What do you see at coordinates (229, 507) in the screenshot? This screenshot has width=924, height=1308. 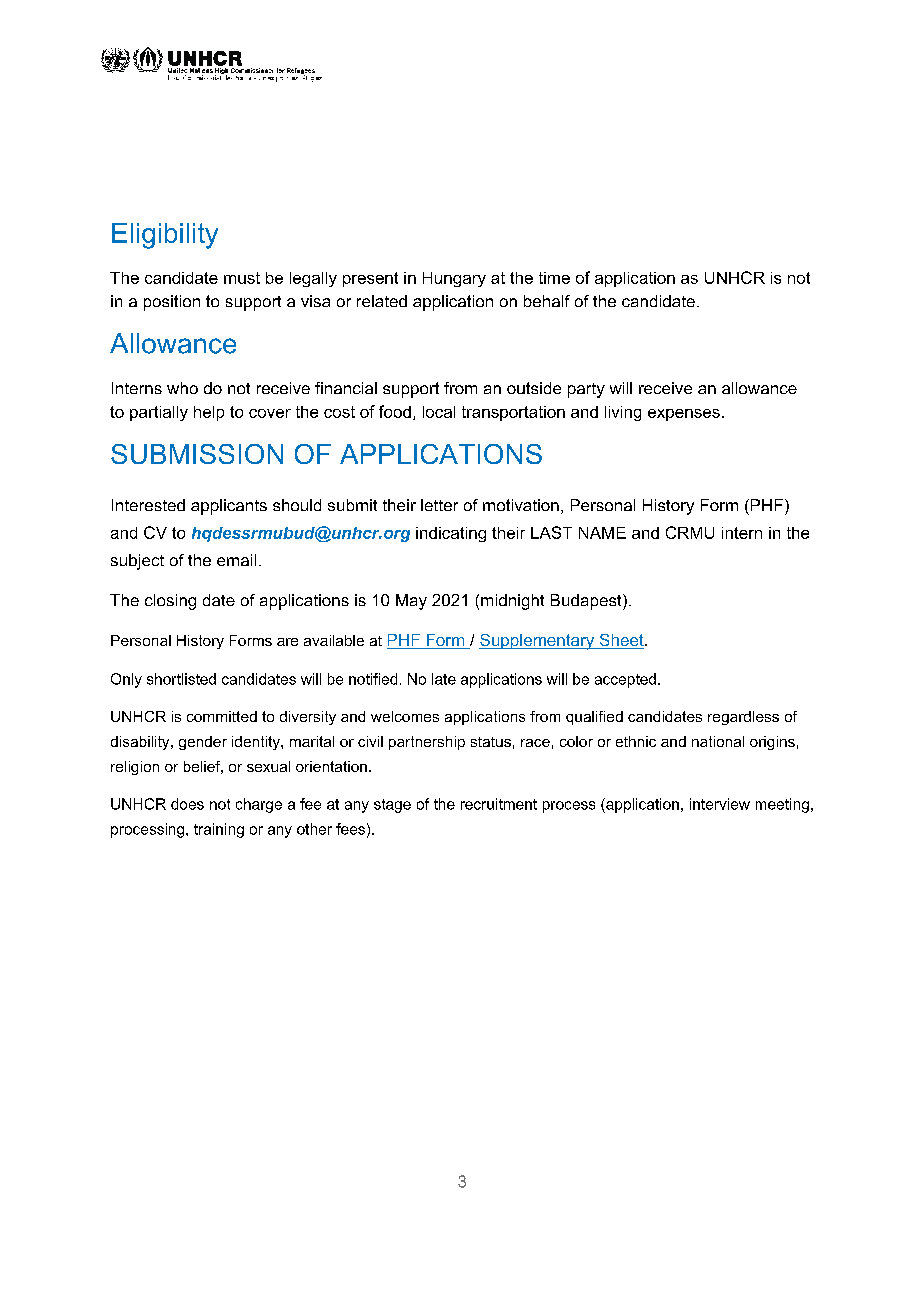 I see `applicants` at bounding box center [229, 507].
